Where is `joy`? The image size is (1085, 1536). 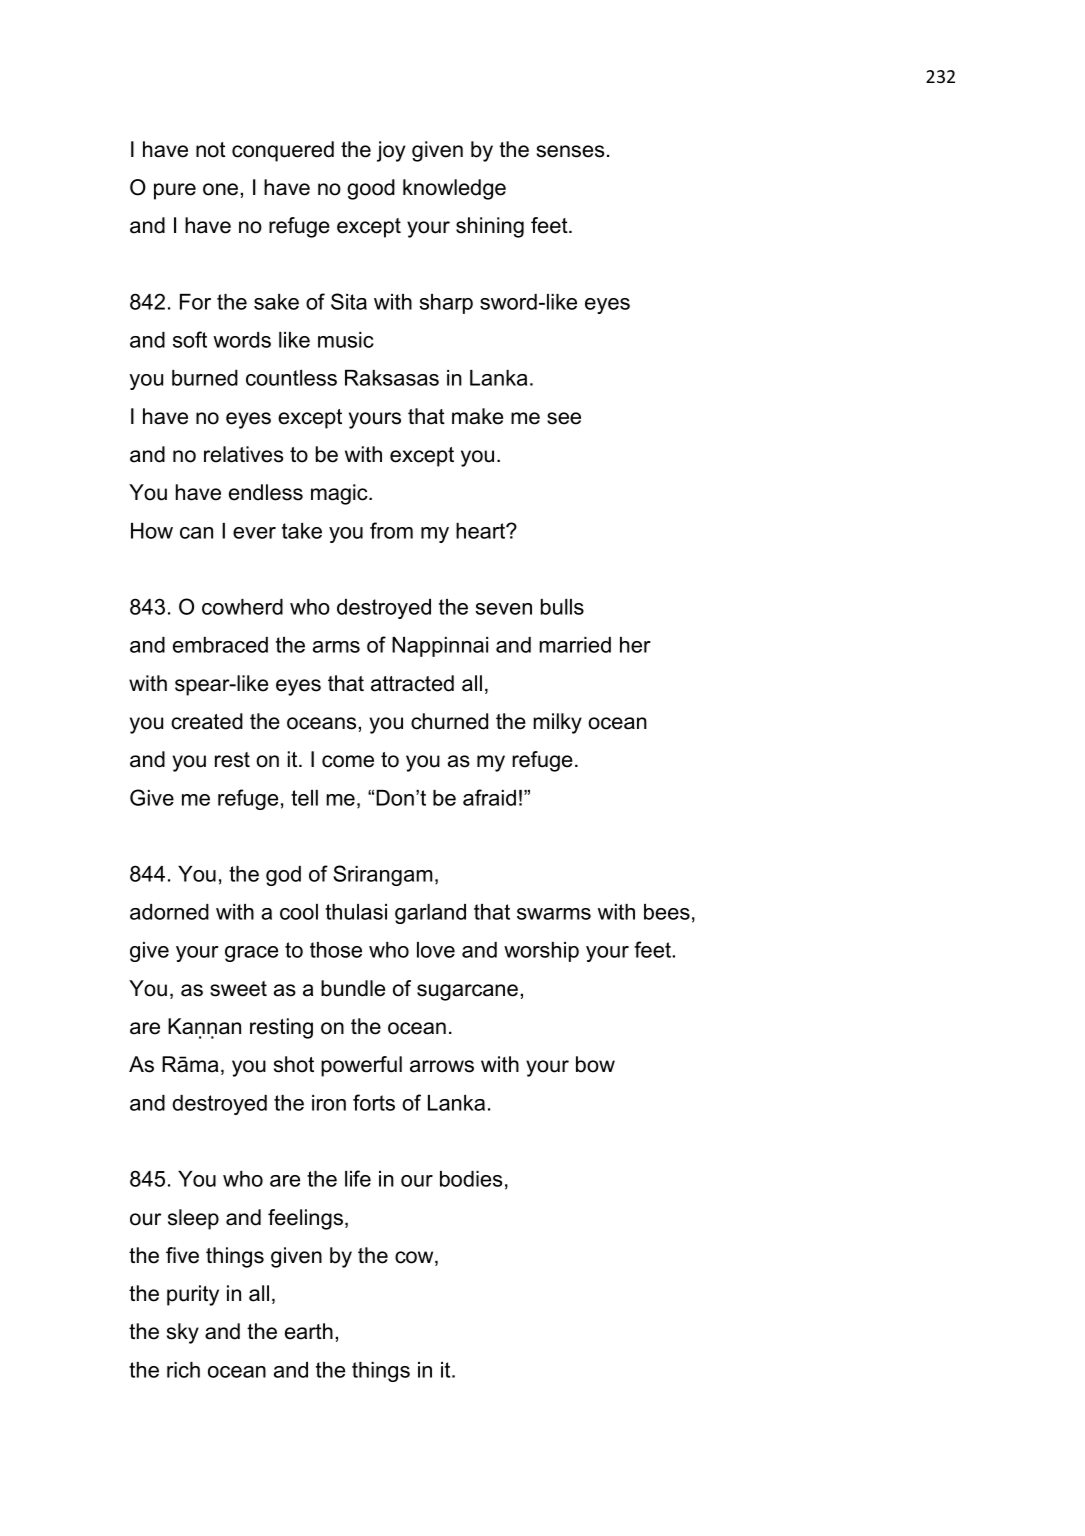 joy is located at coordinates (391, 151).
